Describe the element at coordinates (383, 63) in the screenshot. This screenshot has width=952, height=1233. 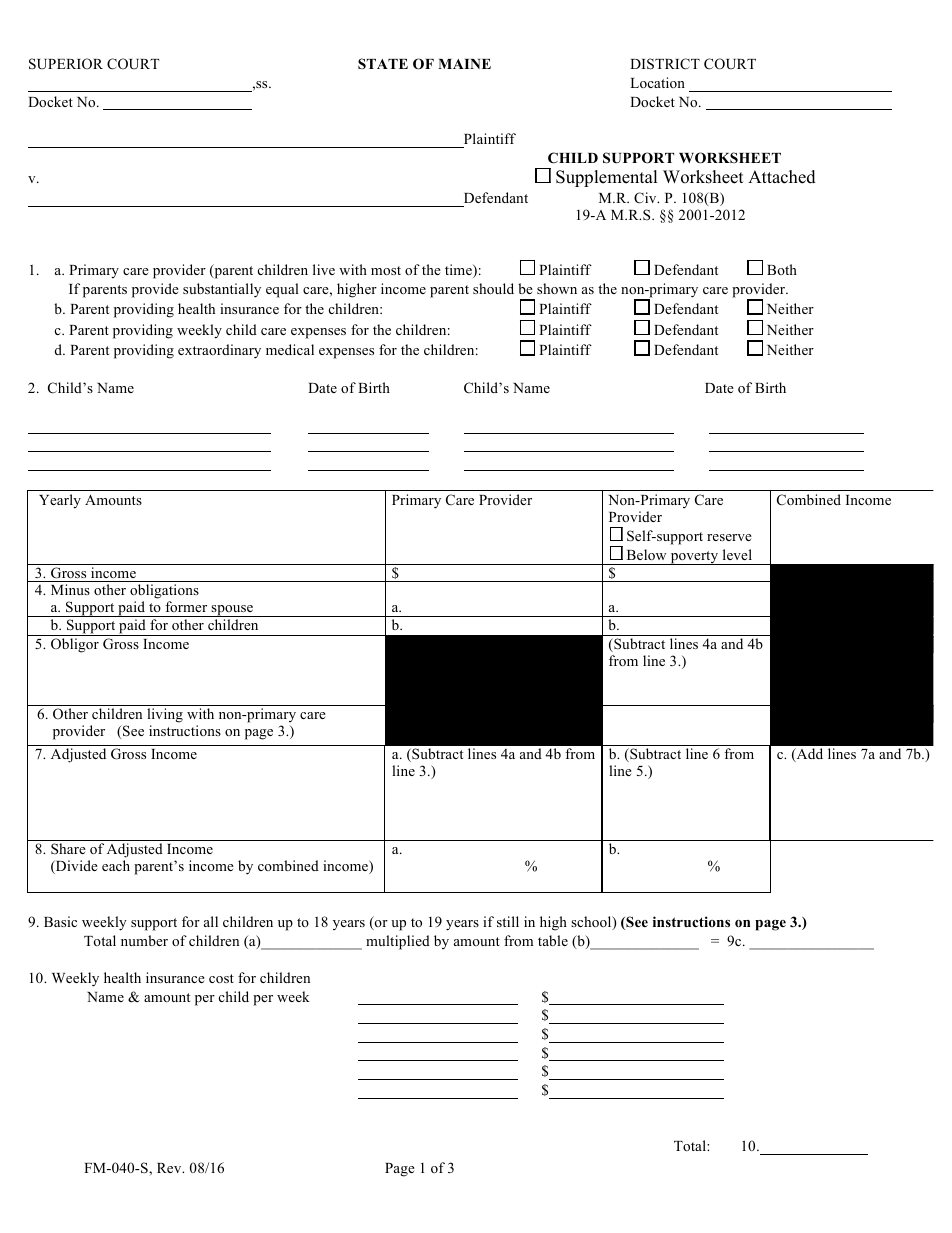
I see `STATE` at that location.
